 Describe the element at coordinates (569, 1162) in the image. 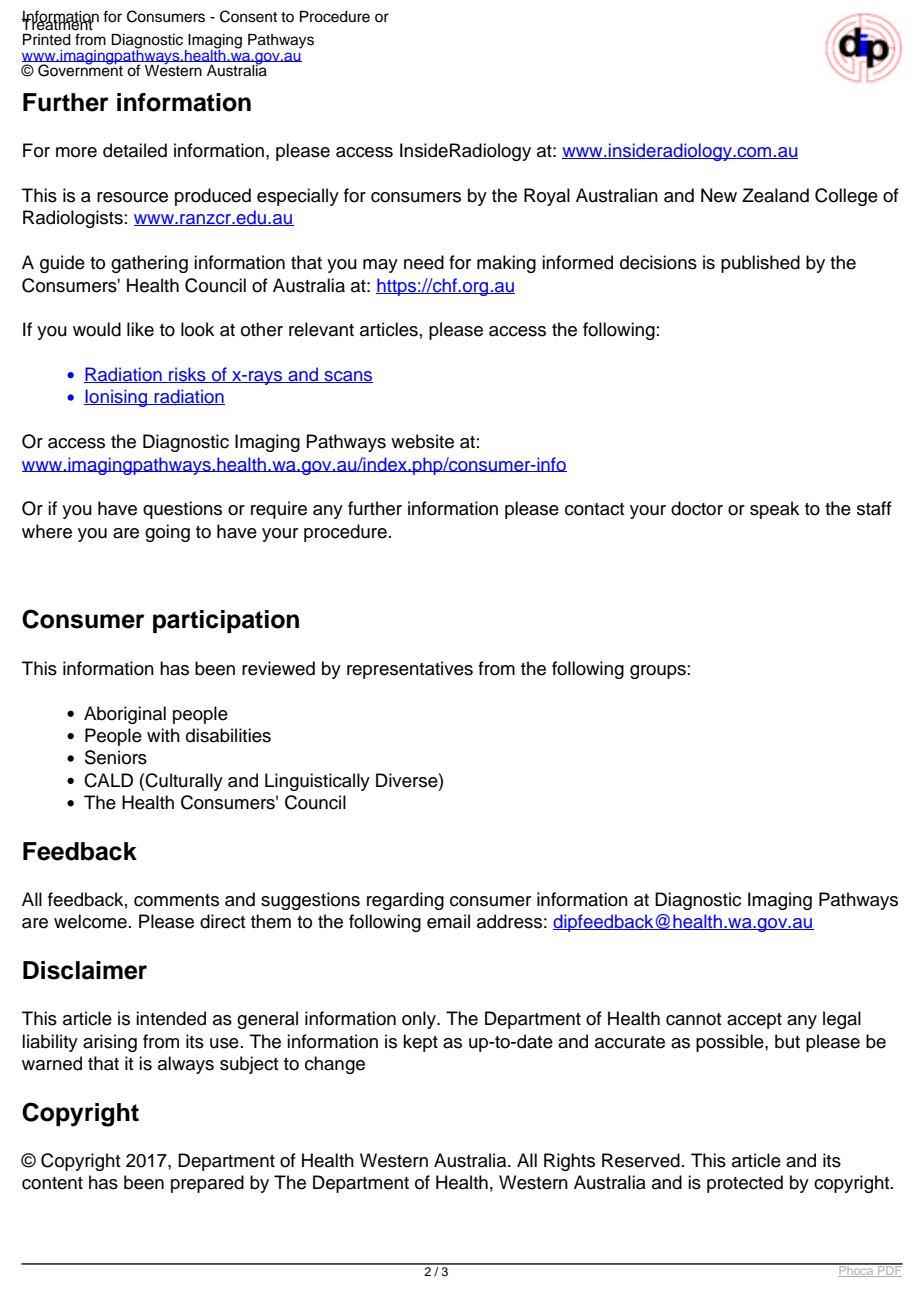

I see `Rights` at that location.
